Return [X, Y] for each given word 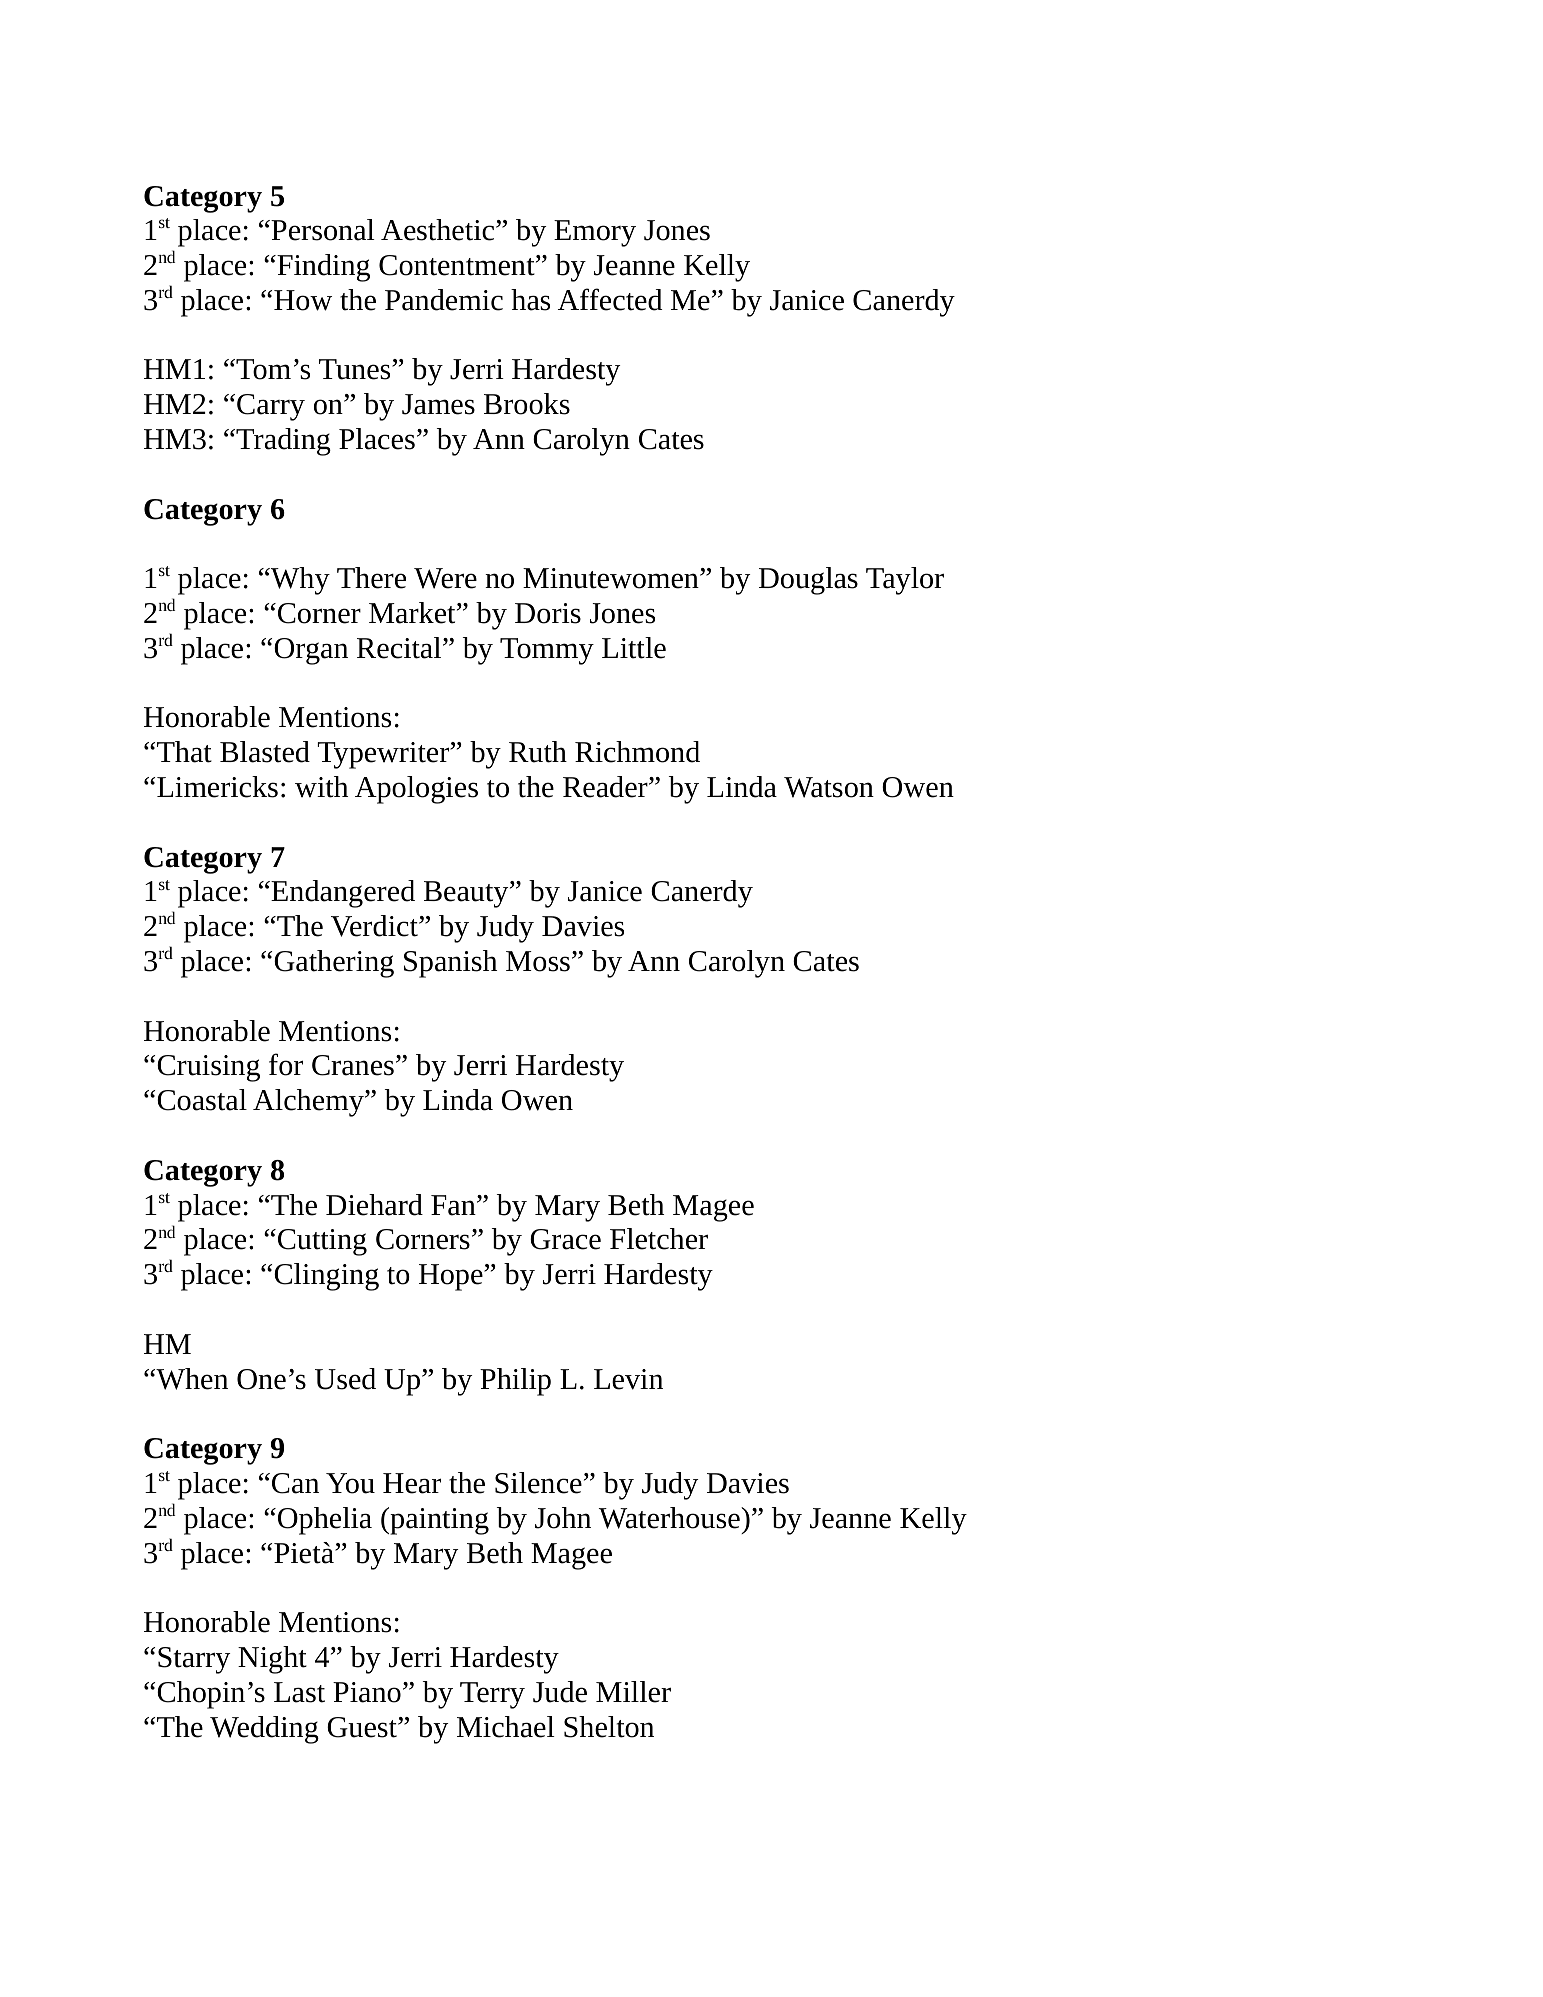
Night [272, 1660]
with [321, 787]
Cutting [322, 1242]
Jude [560, 1692]
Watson [829, 787]
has [530, 300]
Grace [565, 1239]
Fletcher [659, 1239]
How [303, 300]
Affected [610, 299]
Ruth [538, 752]
